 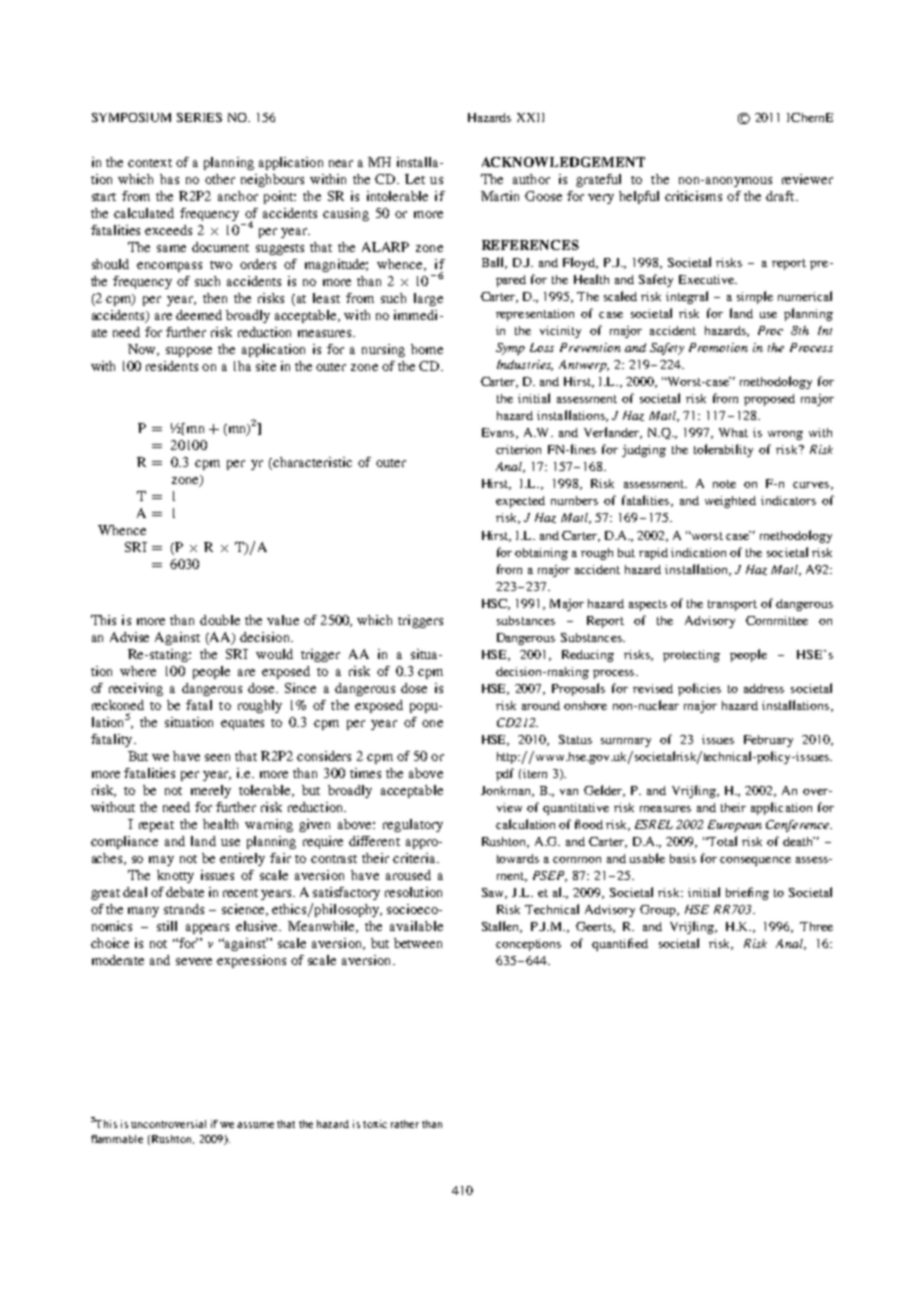 What do you see at coordinates (255, 1125) in the screenshot?
I see `assume` at bounding box center [255, 1125].
